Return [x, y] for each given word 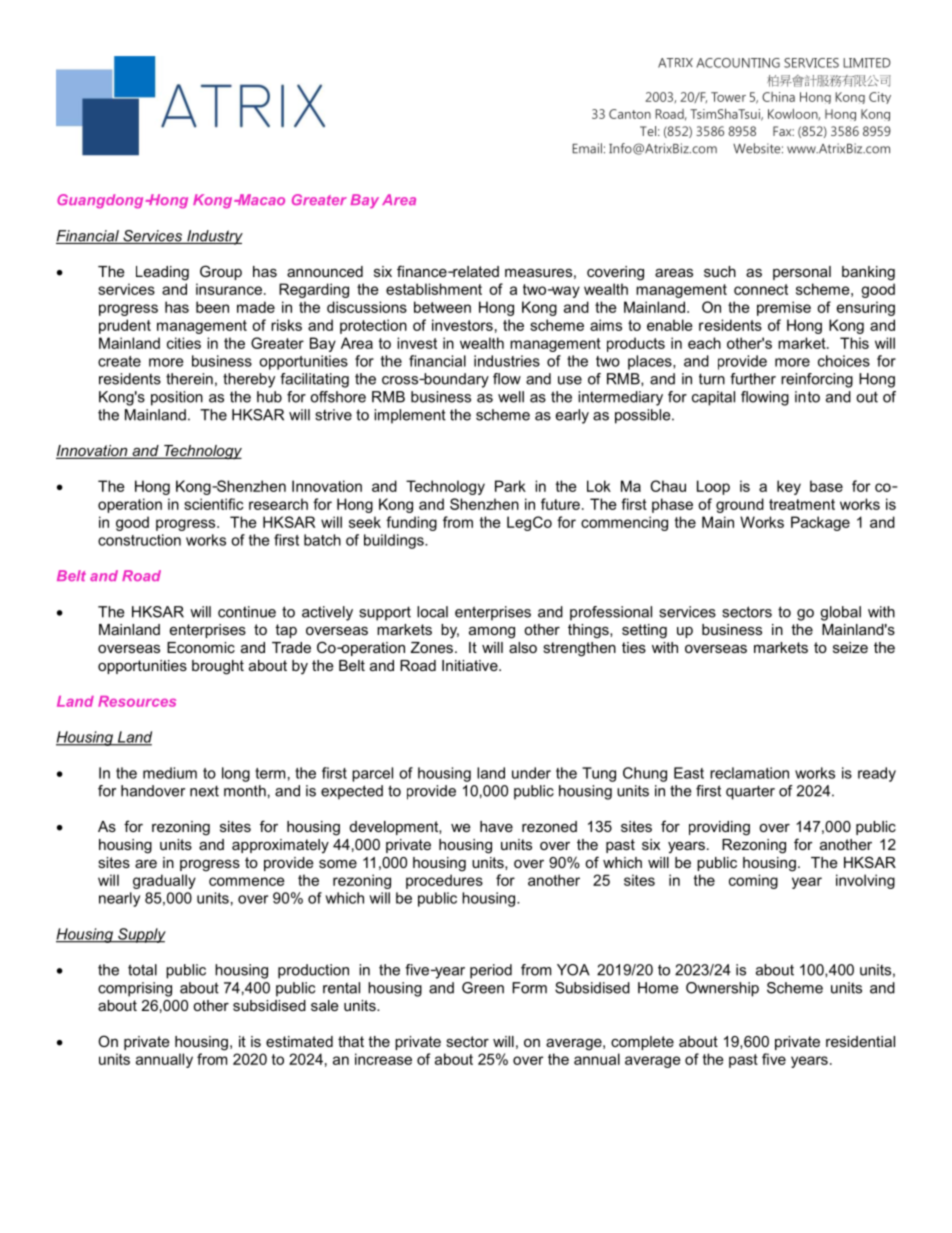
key [789, 487]
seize [850, 647]
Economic [201, 647]
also [523, 647]
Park [510, 486]
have [496, 826]
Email [587, 148]
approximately [280, 846]
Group [221, 272]
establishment [434, 289]
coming [753, 881]
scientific [214, 504]
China [778, 97]
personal [802, 273]
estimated [299, 1041]
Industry [214, 237]
